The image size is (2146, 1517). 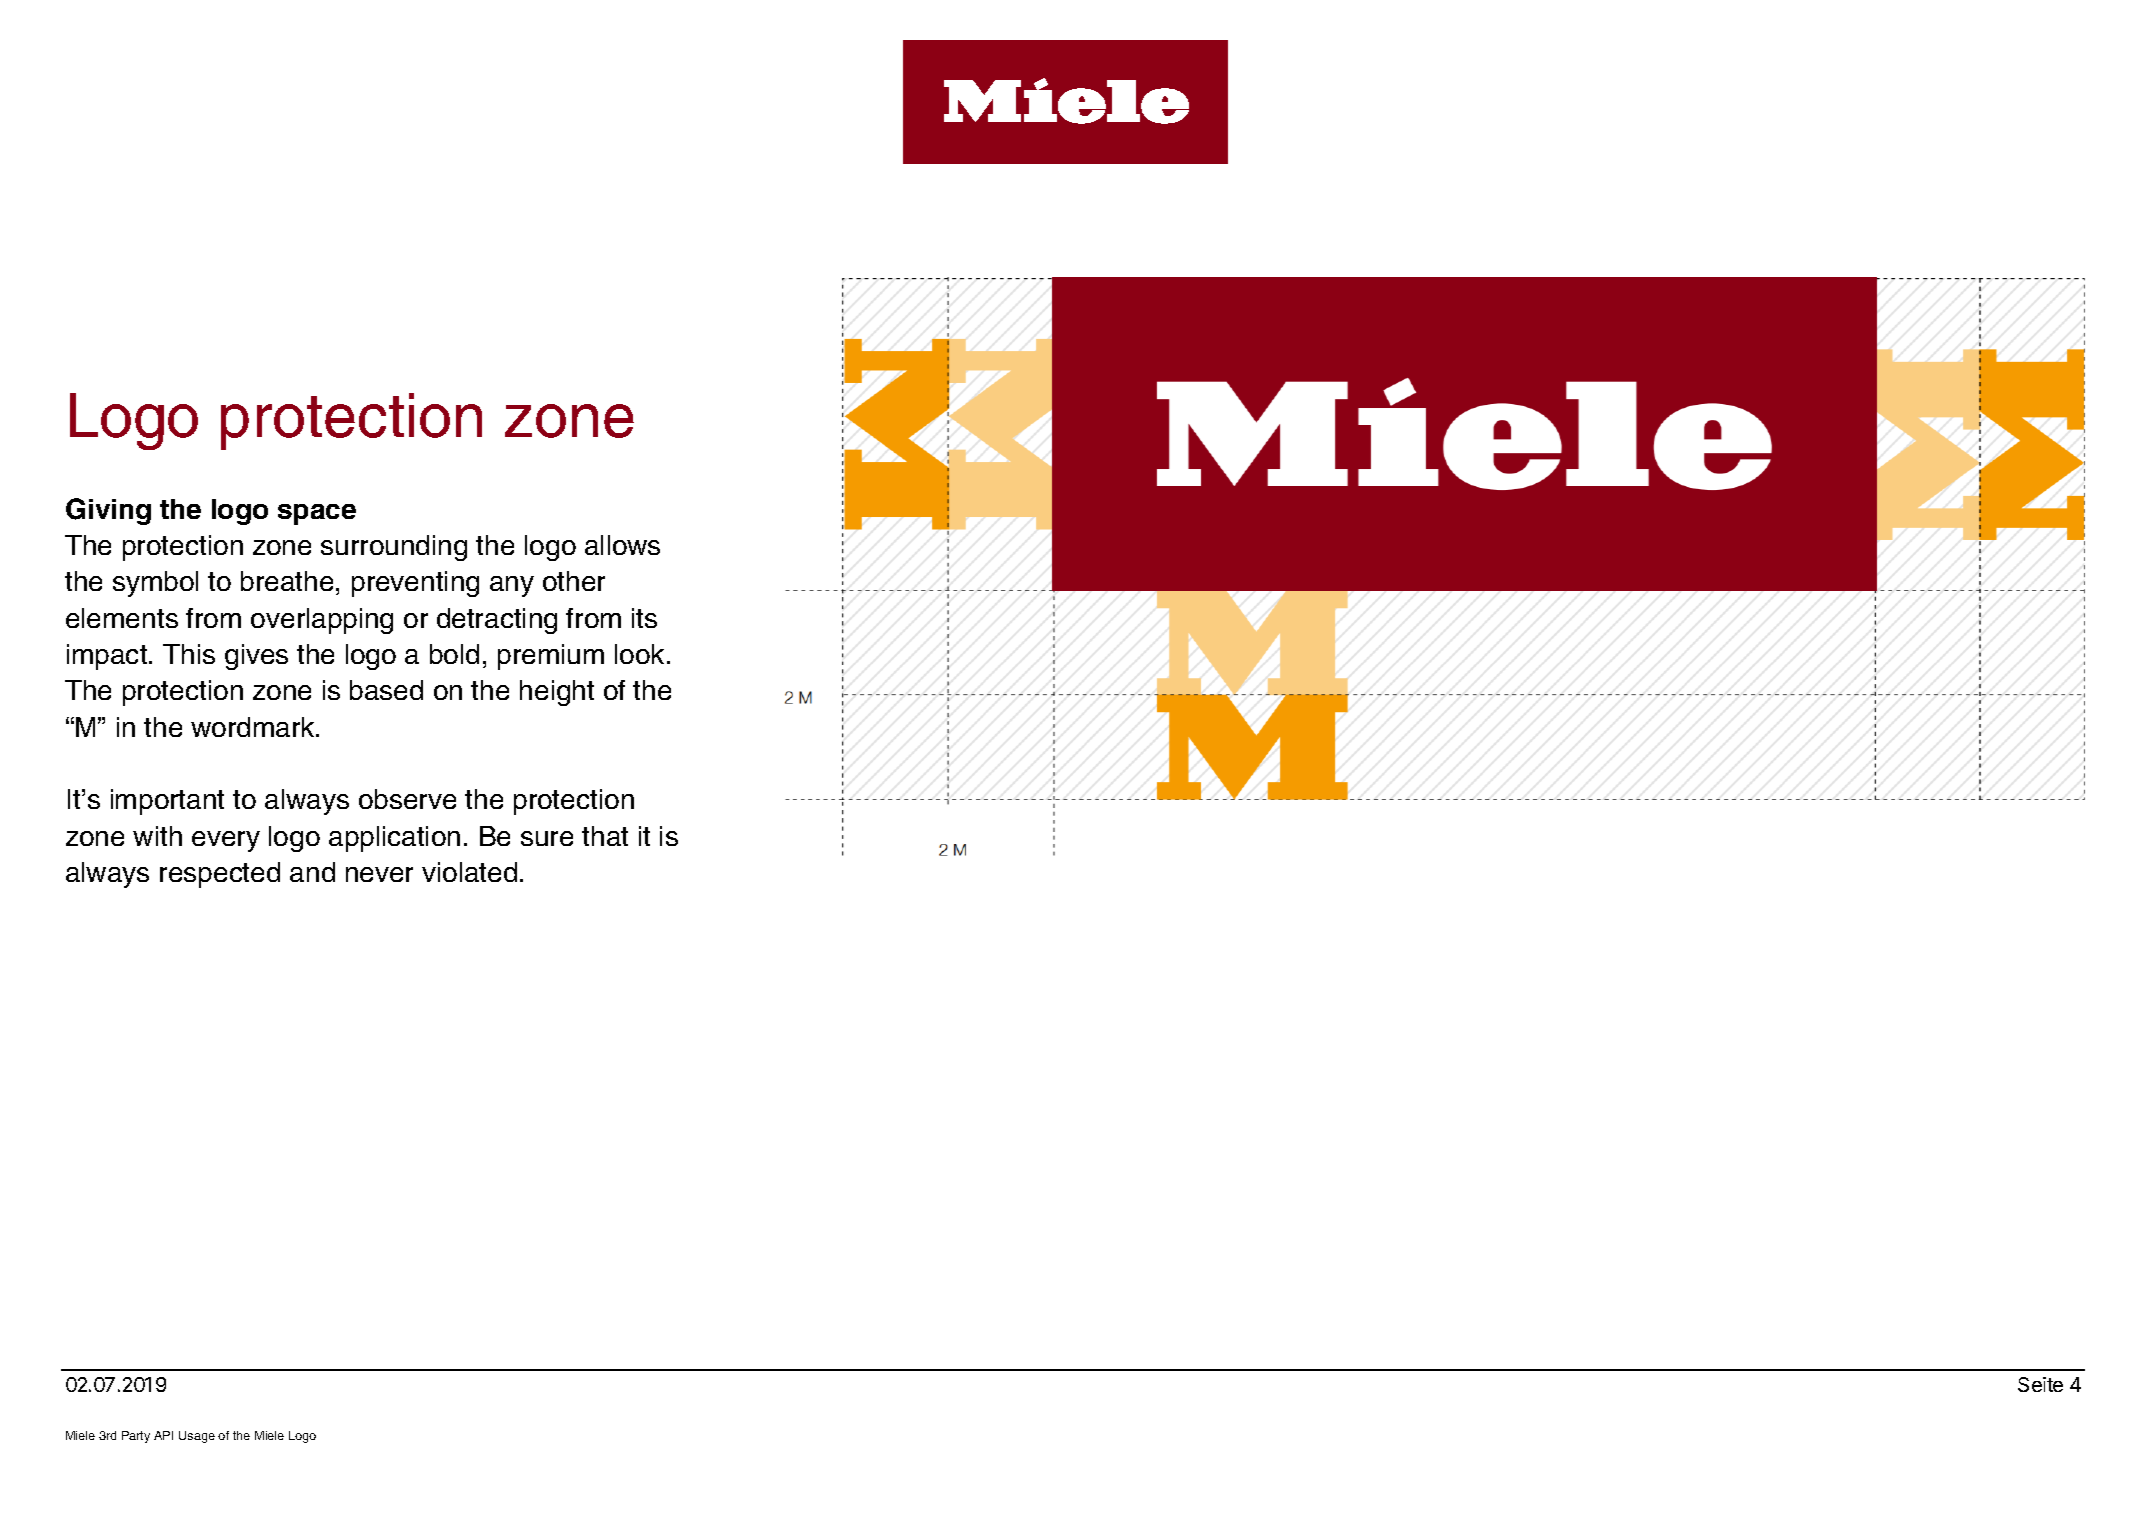 I want to click on allows, so click(x=622, y=545).
